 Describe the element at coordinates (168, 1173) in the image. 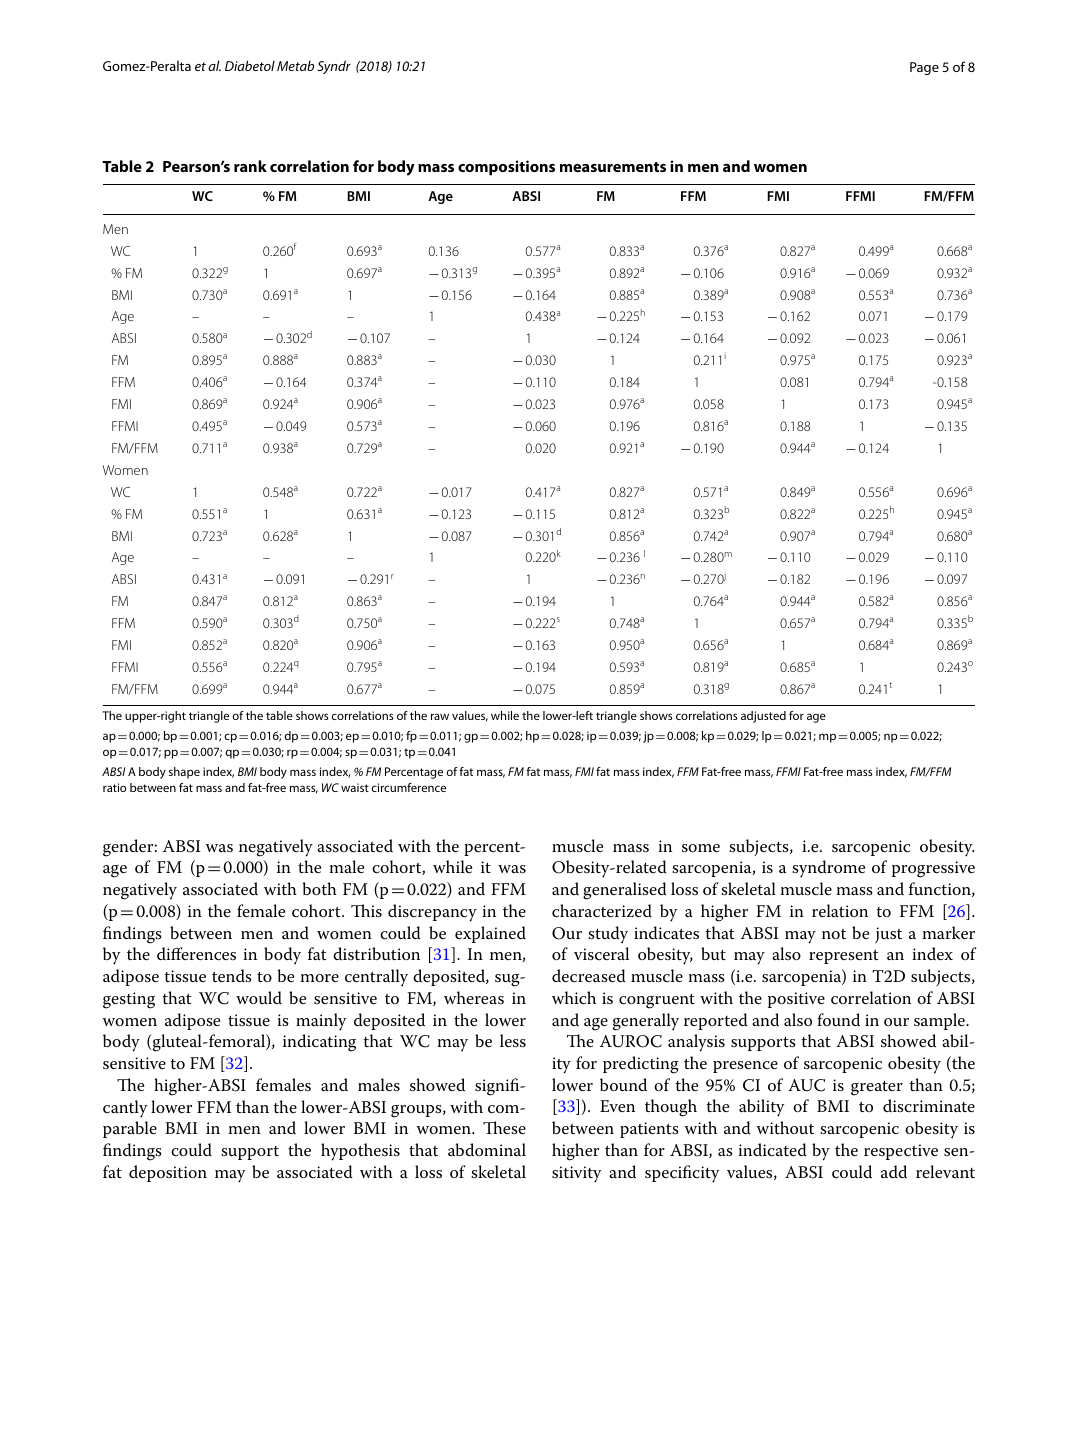

I see `deposition` at that location.
